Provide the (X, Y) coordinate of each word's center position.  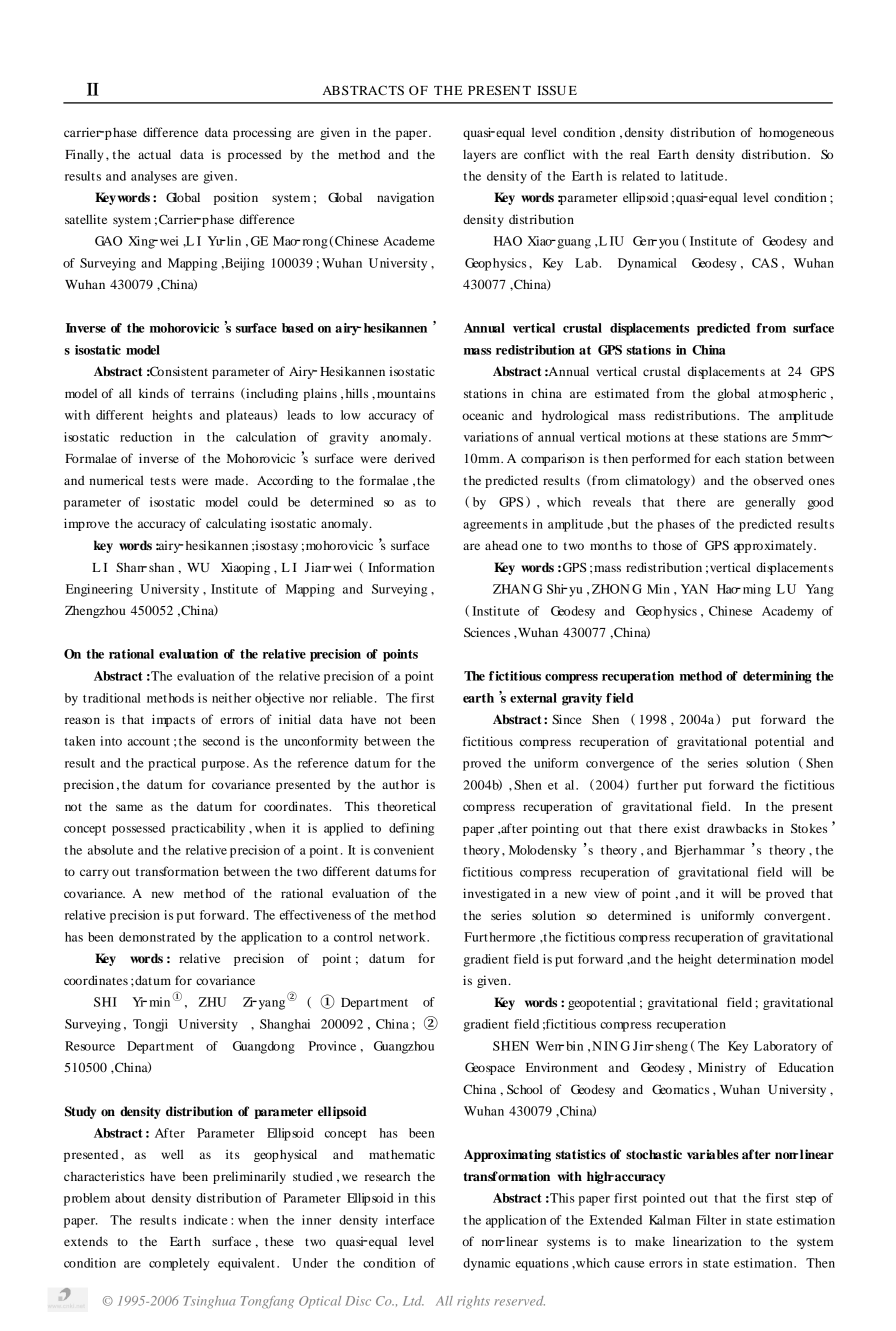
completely (179, 1264)
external (533, 698)
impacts (173, 720)
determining (777, 677)
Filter (711, 1220)
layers (479, 156)
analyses (154, 177)
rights (473, 1302)
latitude (703, 176)
